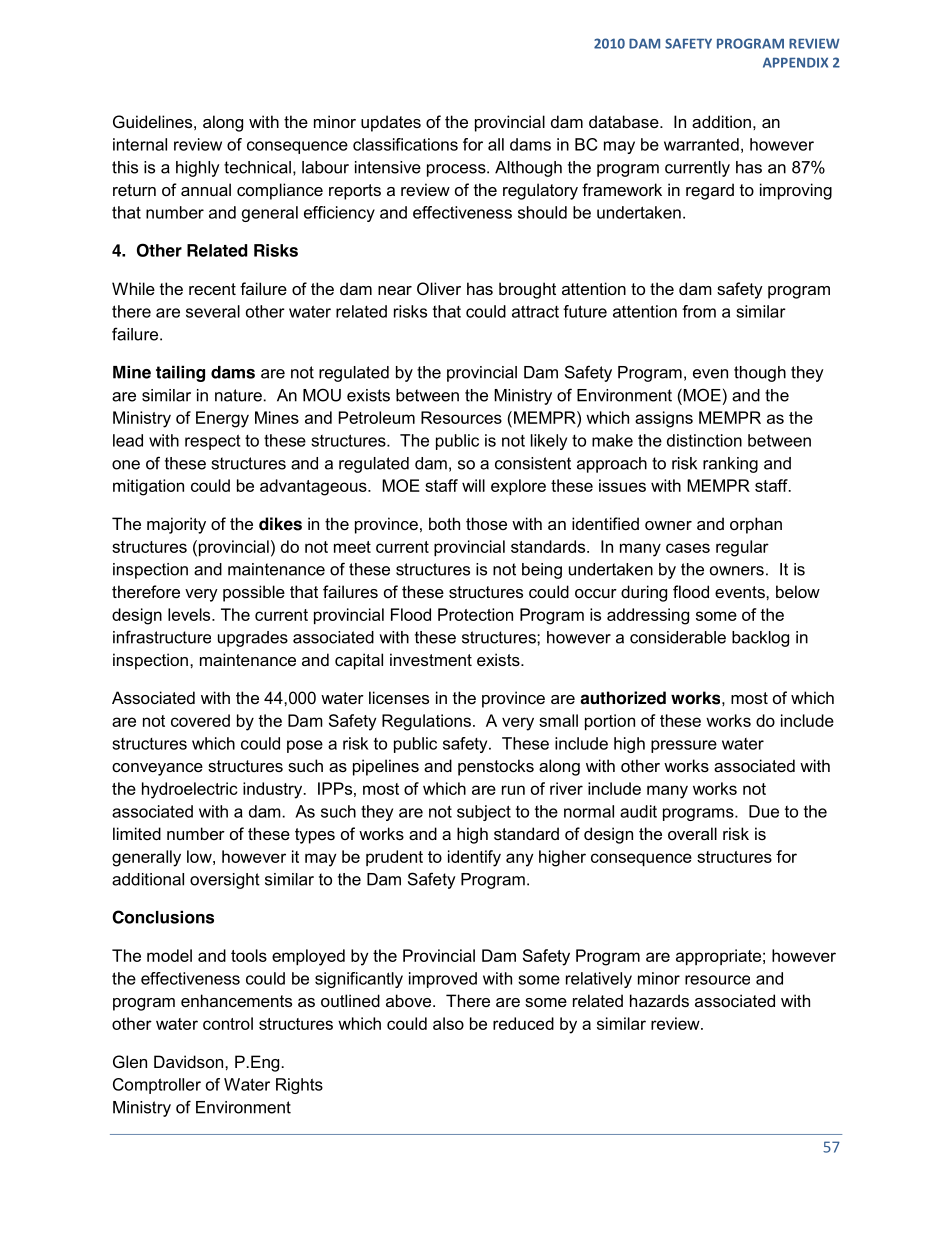 This document has height=1233, width=952. I want to click on also, so click(448, 1023).
